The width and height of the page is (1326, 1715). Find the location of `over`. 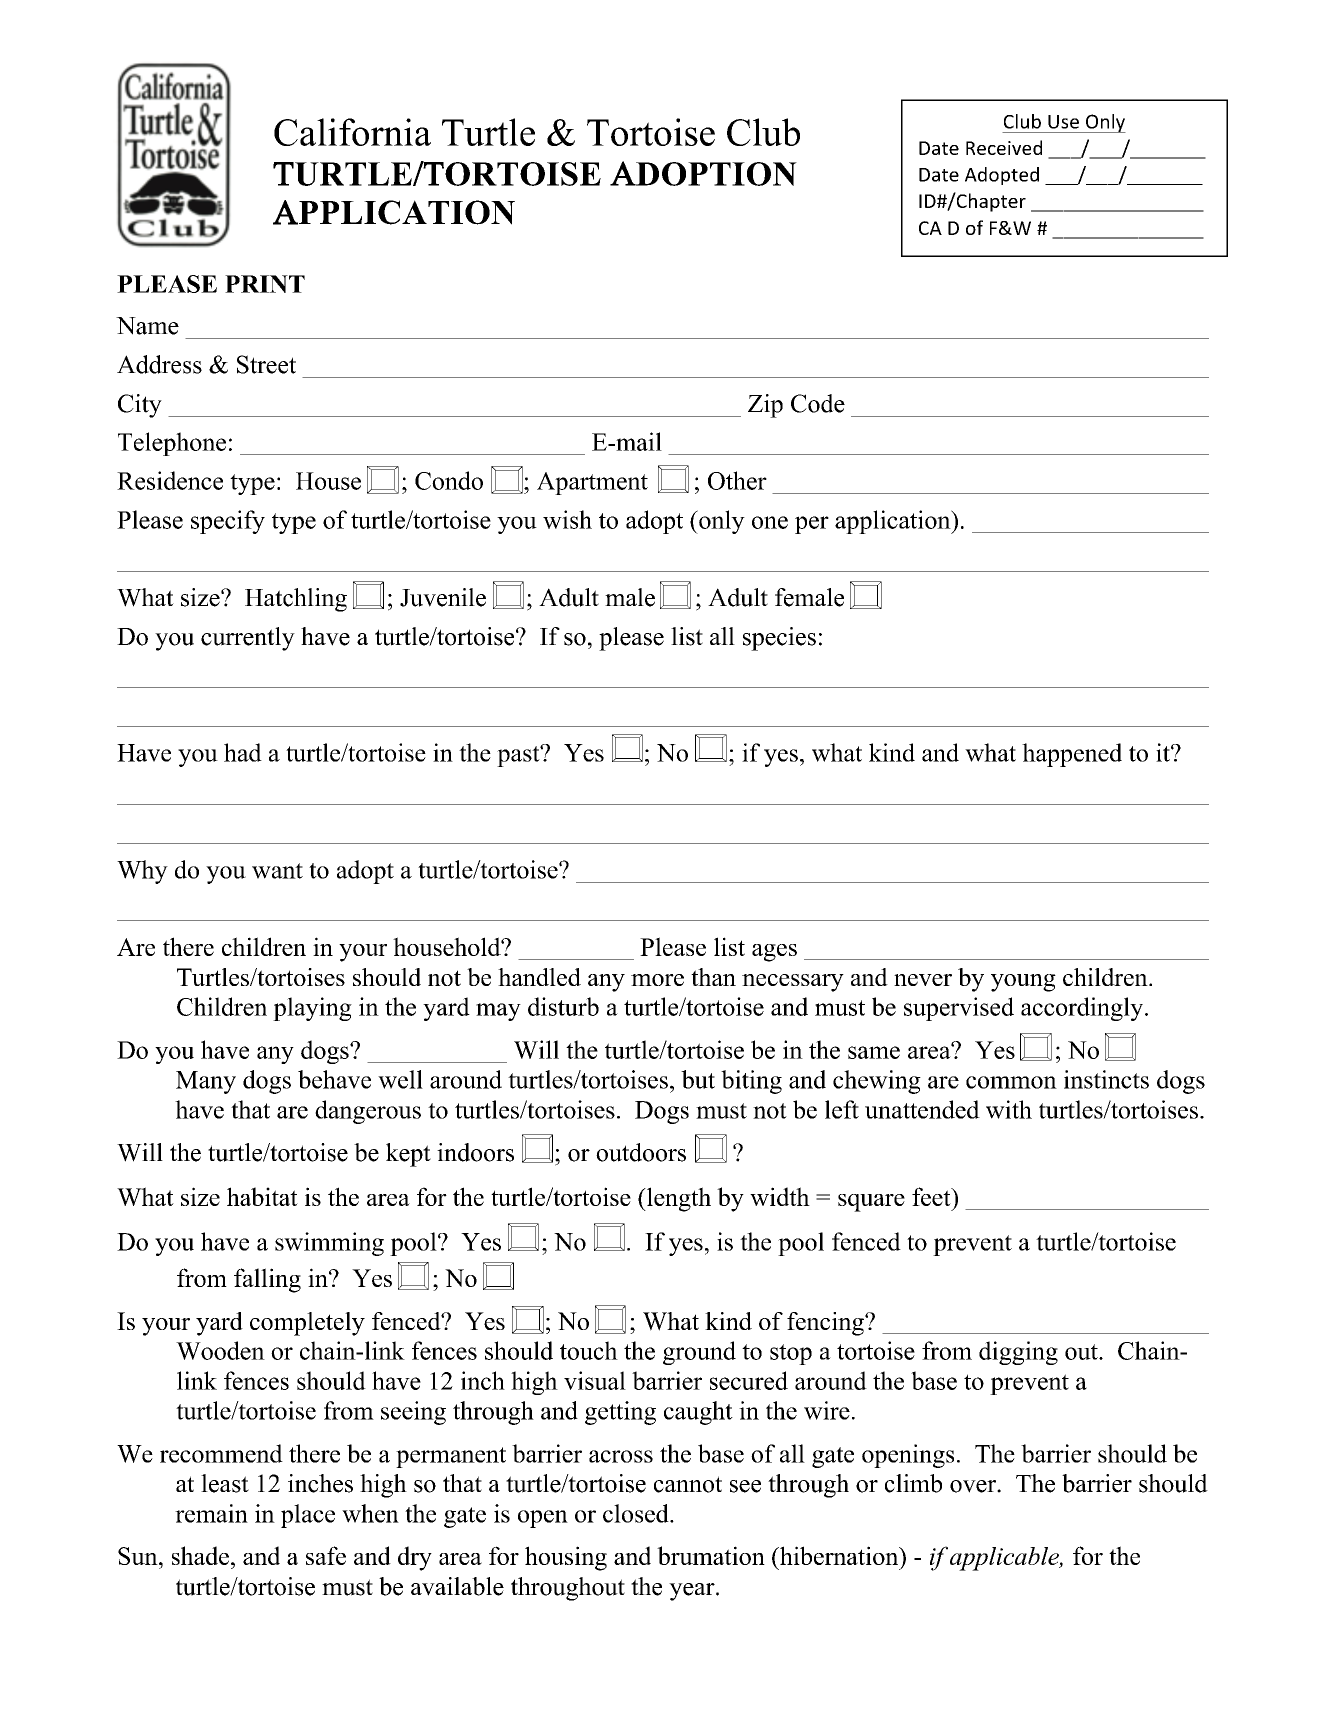

over is located at coordinates (974, 1486).
